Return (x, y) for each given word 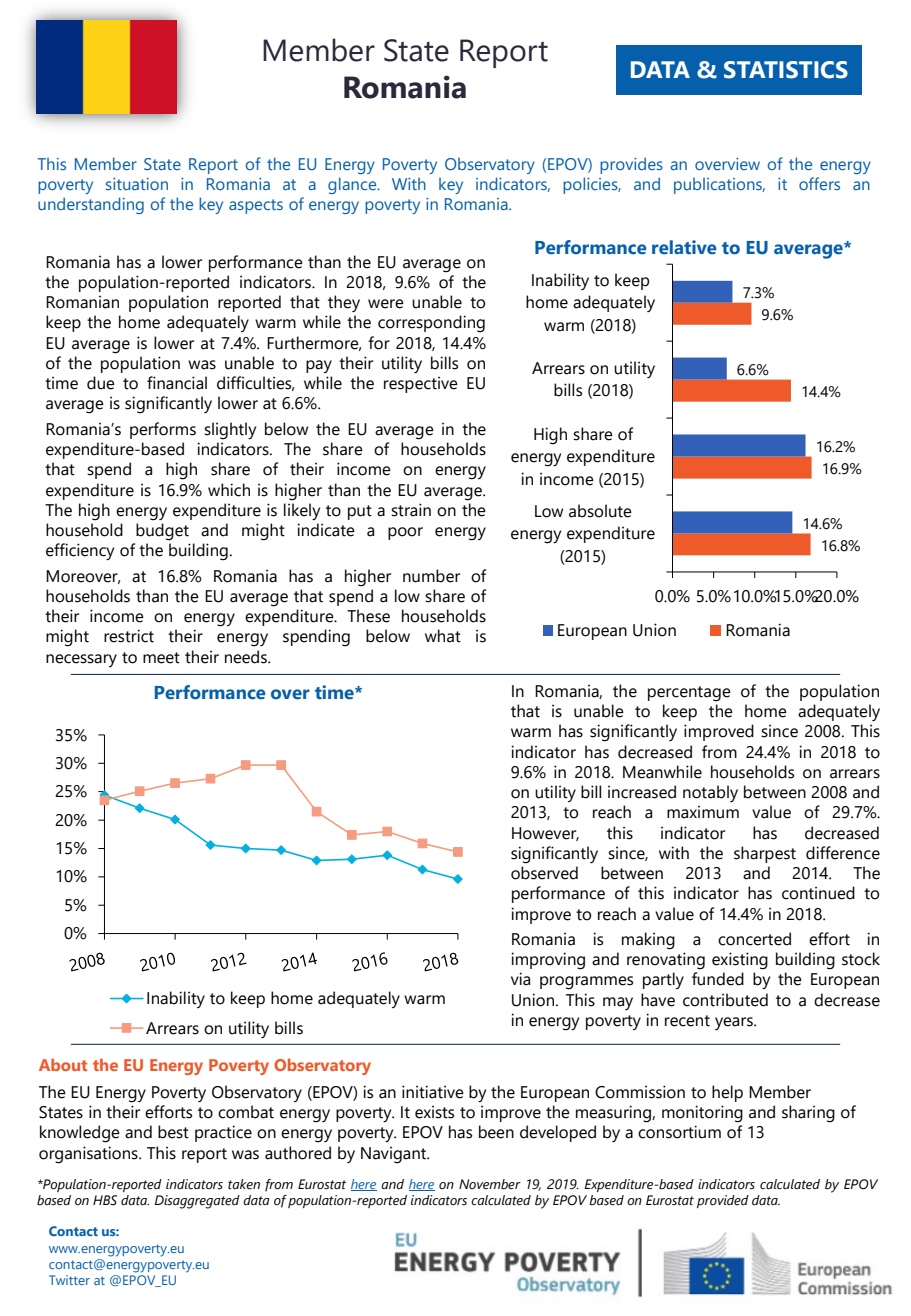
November (490, 1184)
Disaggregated (197, 1202)
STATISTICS (786, 70)
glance (353, 185)
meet (161, 658)
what (443, 636)
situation (137, 184)
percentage (689, 694)
